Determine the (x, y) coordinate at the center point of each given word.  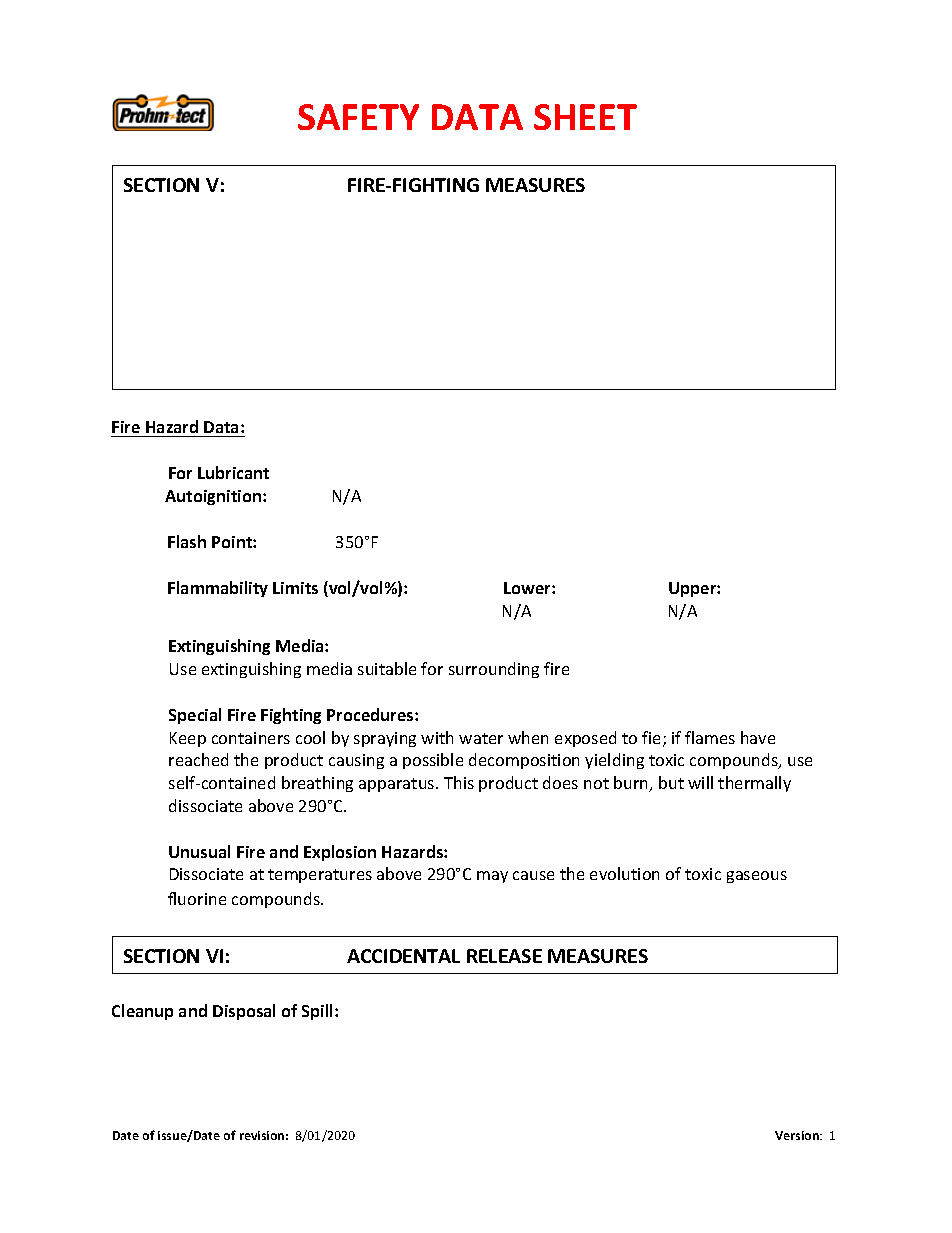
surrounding (494, 670)
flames (710, 737)
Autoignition (214, 497)
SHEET (585, 117)
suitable (387, 668)
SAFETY (358, 117)
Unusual (199, 851)
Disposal (244, 1012)
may (492, 877)
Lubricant (233, 472)
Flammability (218, 589)
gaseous (757, 877)
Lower (528, 588)
